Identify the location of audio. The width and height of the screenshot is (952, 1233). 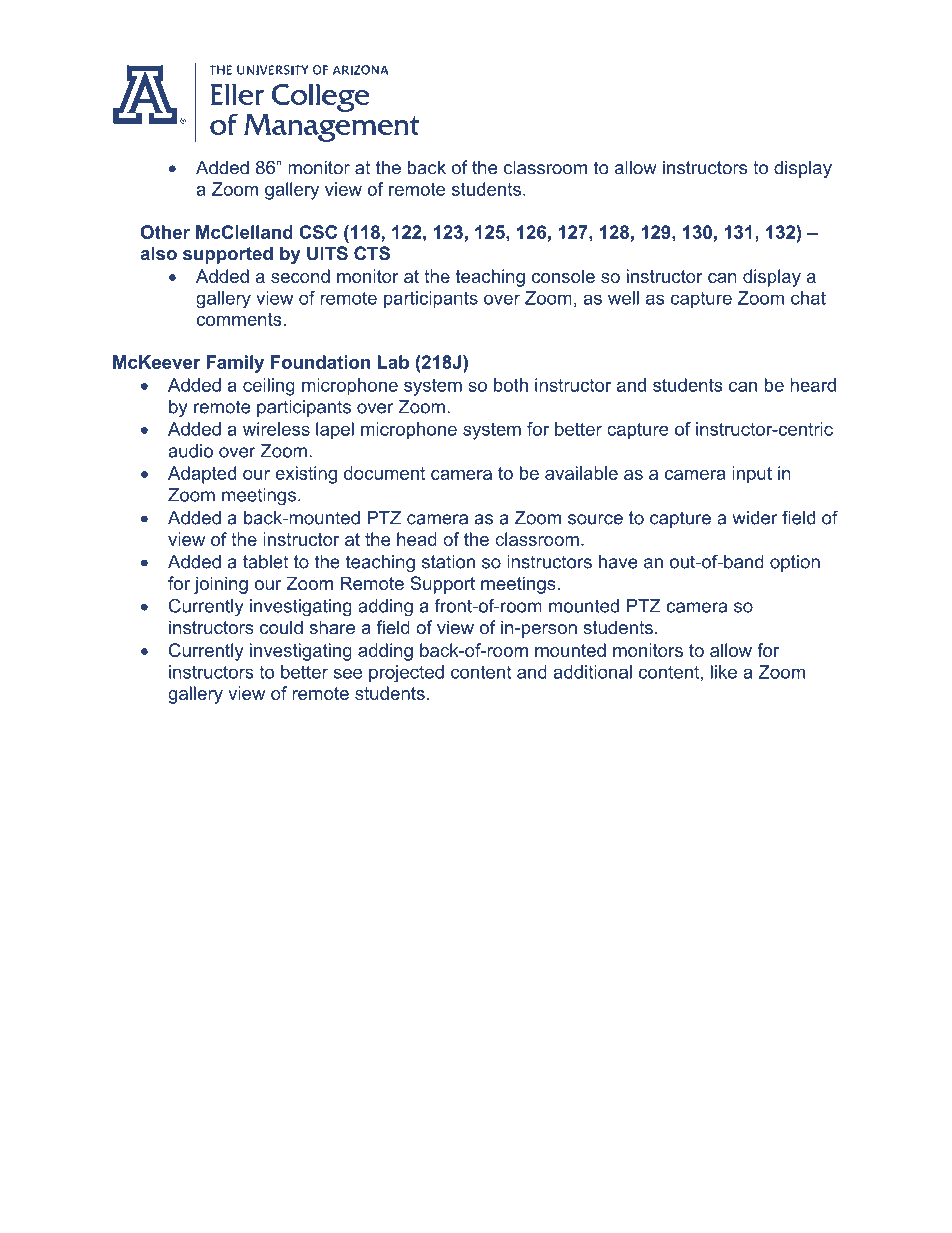
(190, 451).
